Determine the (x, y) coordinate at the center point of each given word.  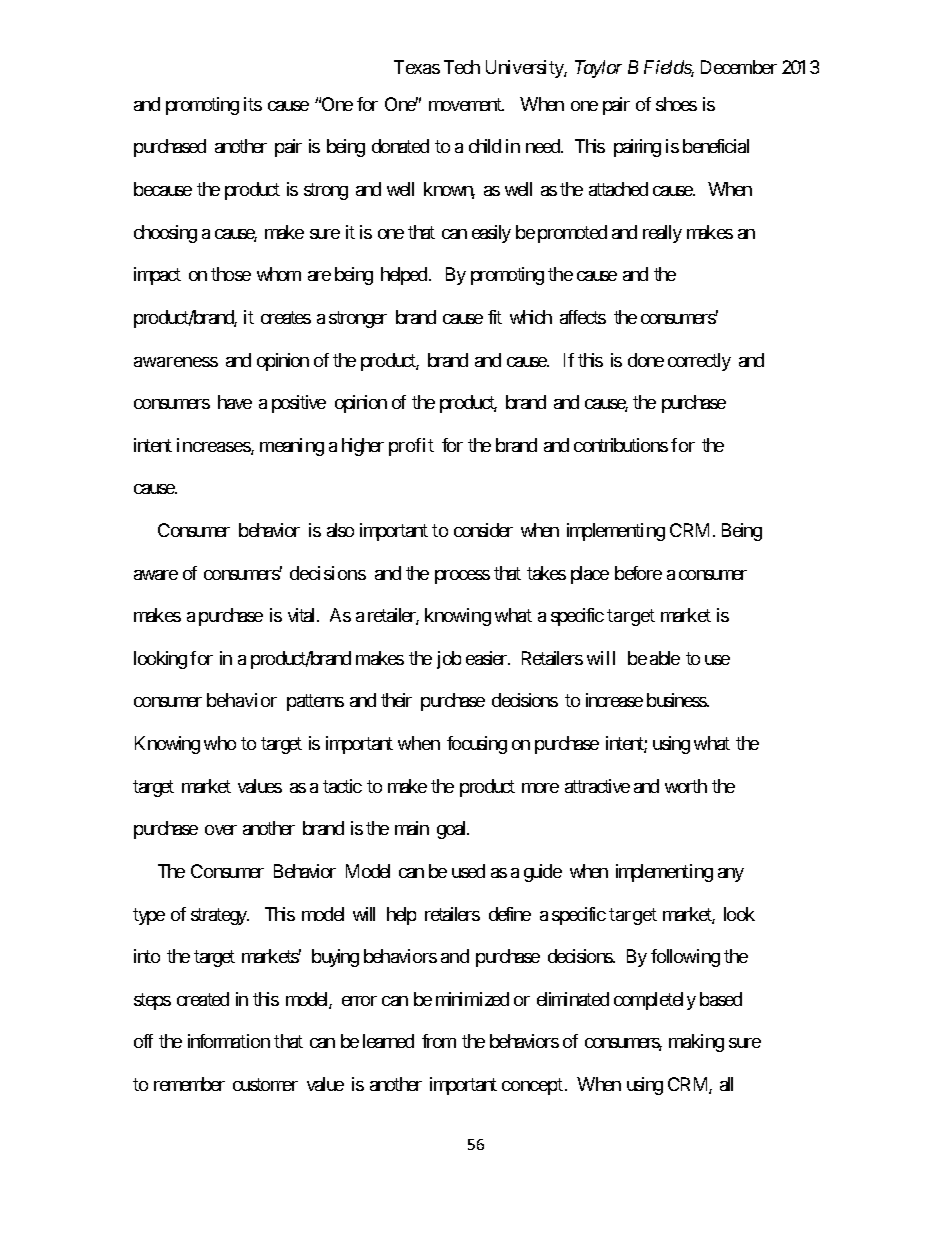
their (396, 700)
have (235, 402)
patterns (315, 703)
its (253, 104)
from (439, 1041)
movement (466, 104)
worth (686, 786)
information (229, 1041)
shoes (676, 104)
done (646, 360)
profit (411, 447)
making (696, 1043)
